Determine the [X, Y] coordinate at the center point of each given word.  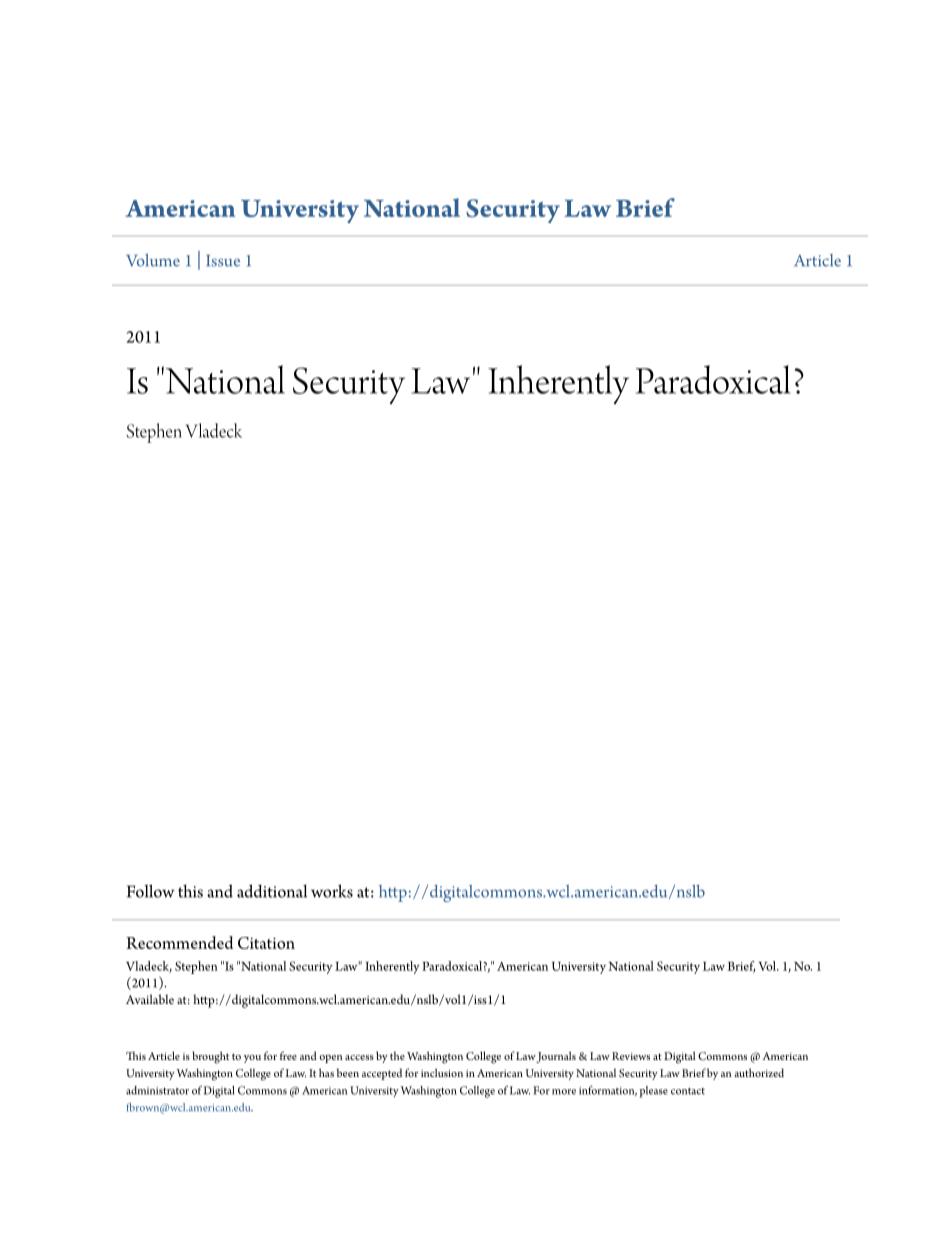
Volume [153, 260]
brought [210, 1057]
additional [272, 891]
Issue [223, 261]
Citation [266, 943]
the [397, 1056]
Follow [151, 891]
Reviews [631, 1056]
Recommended [179, 942]
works [332, 891]
